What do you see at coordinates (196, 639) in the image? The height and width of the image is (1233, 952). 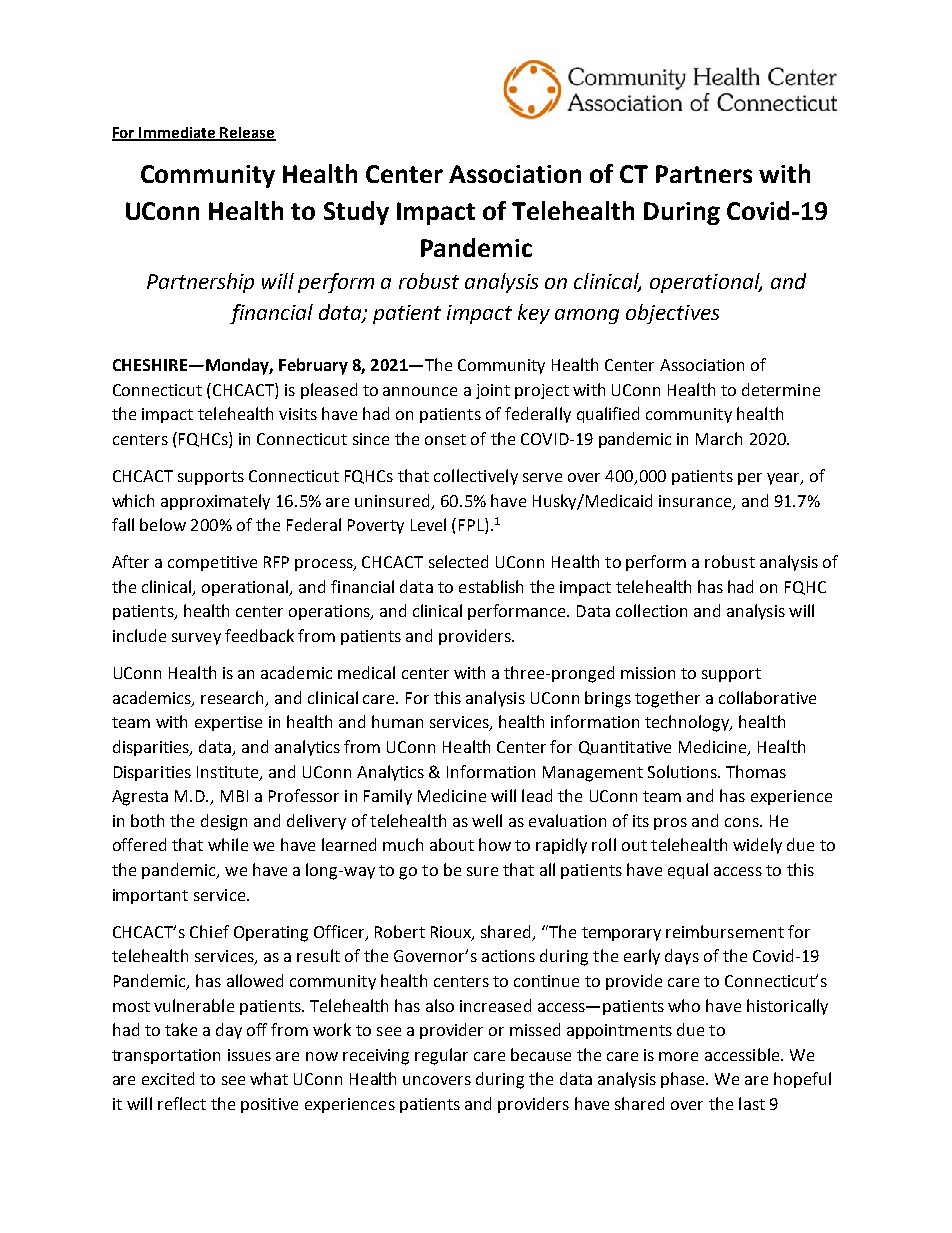 I see `survey` at bounding box center [196, 639].
